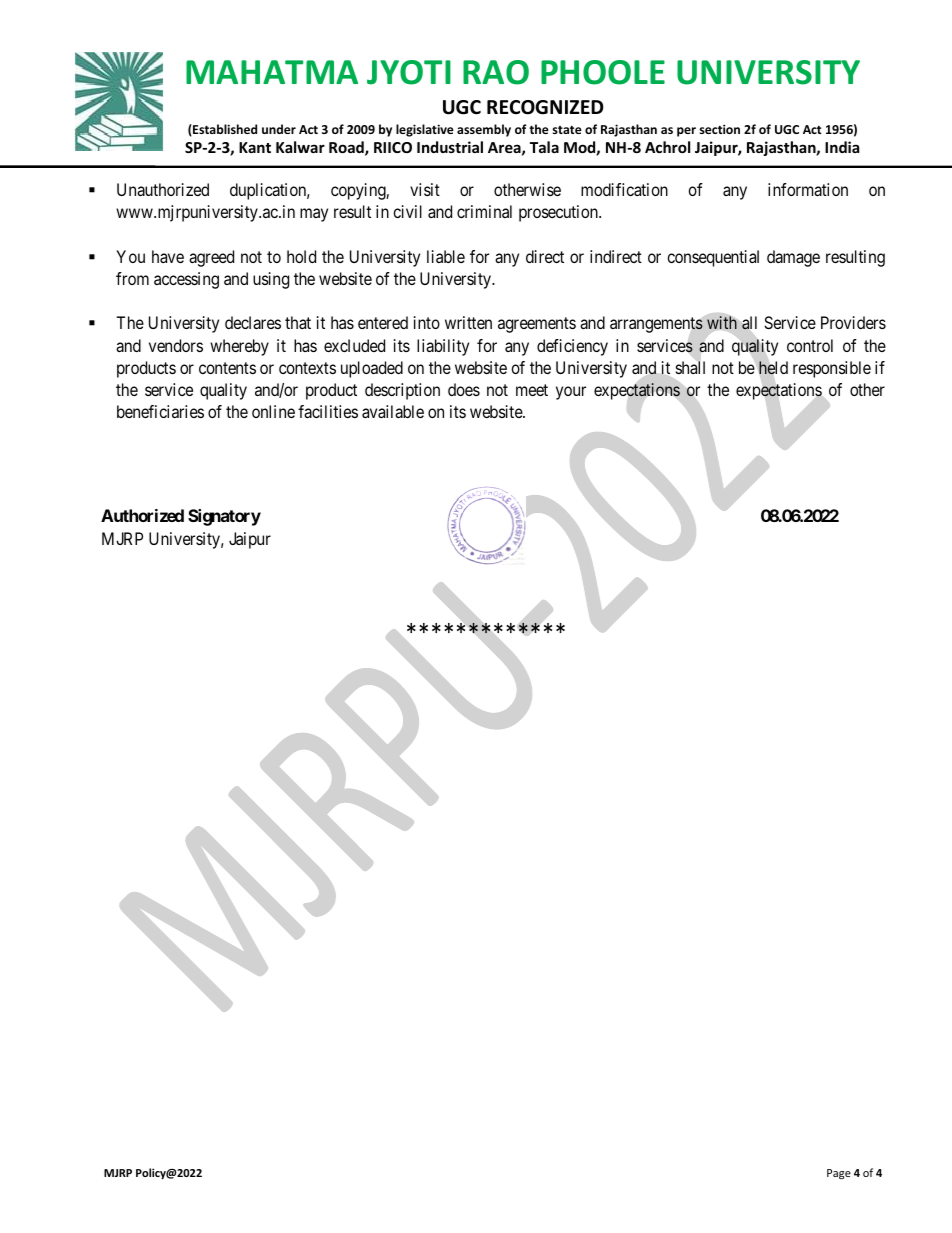  What do you see at coordinates (393, 411) in the page?
I see `available` at bounding box center [393, 411].
